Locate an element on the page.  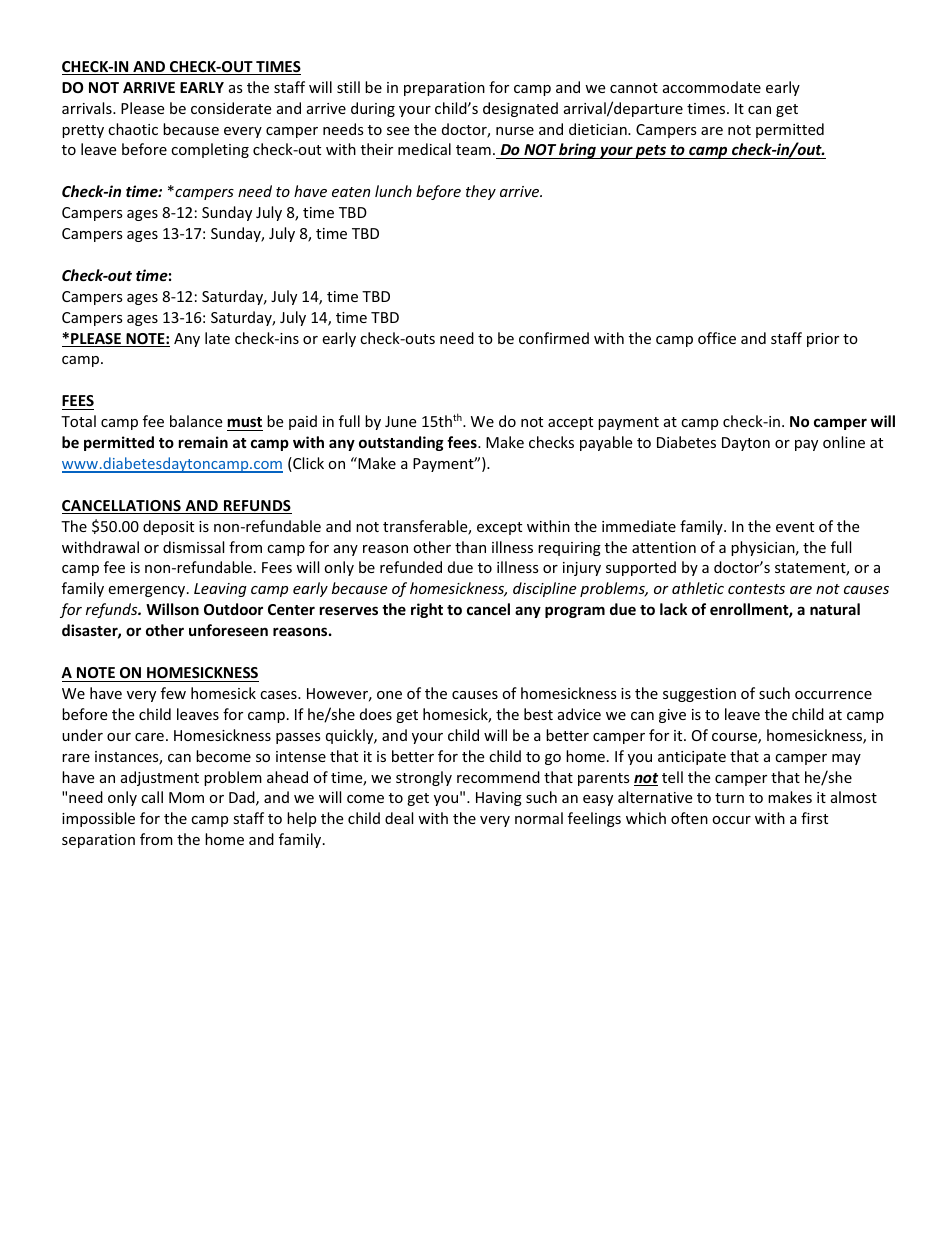
natural is located at coordinates (835, 609).
